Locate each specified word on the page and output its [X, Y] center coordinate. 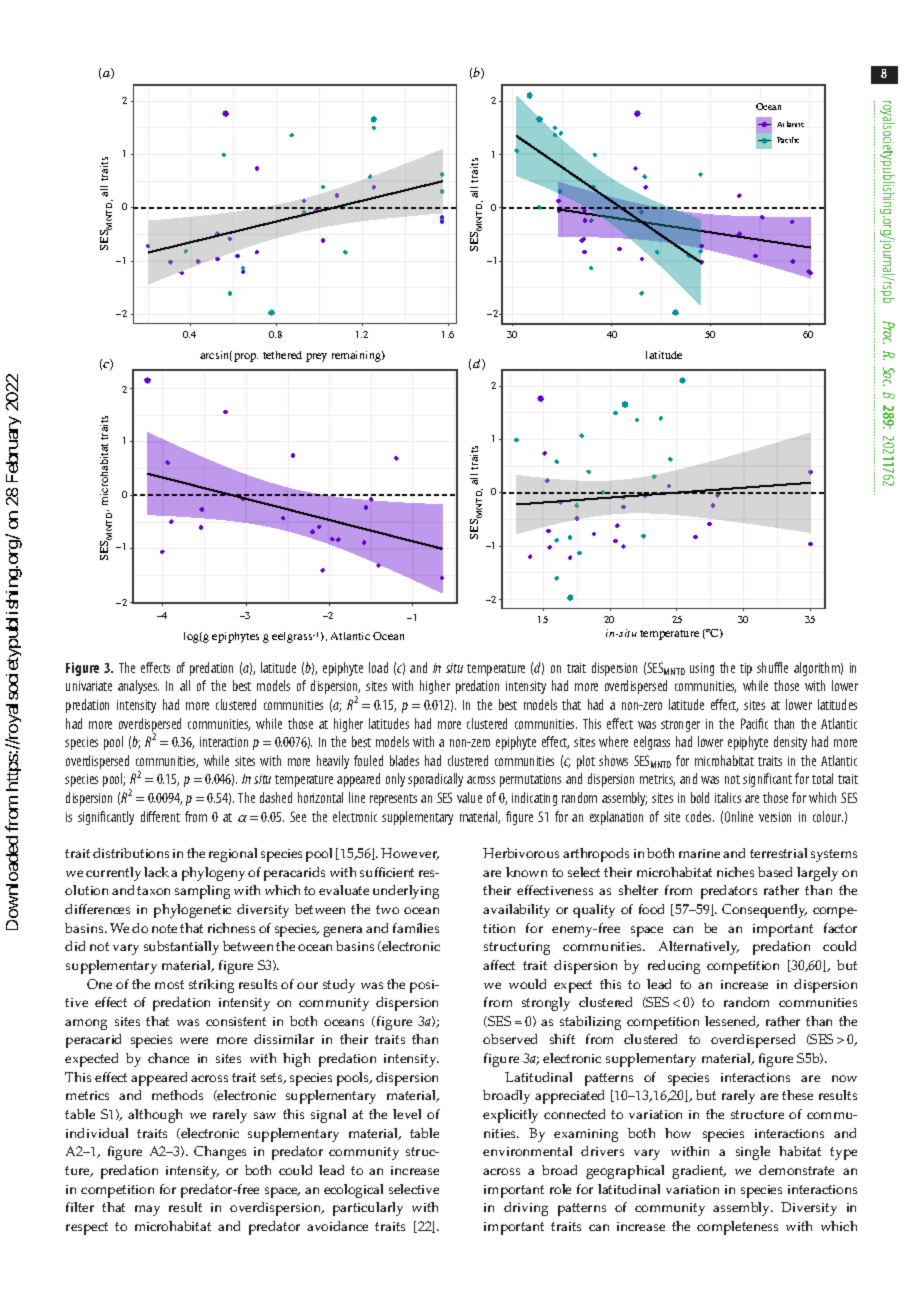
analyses [138, 687]
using [702, 669]
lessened [732, 1022]
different [160, 816]
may [147, 1210]
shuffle [772, 667]
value [469, 797]
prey [316, 357]
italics [728, 797]
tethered [282, 355]
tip [746, 669]
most [169, 984]
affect [499, 965]
